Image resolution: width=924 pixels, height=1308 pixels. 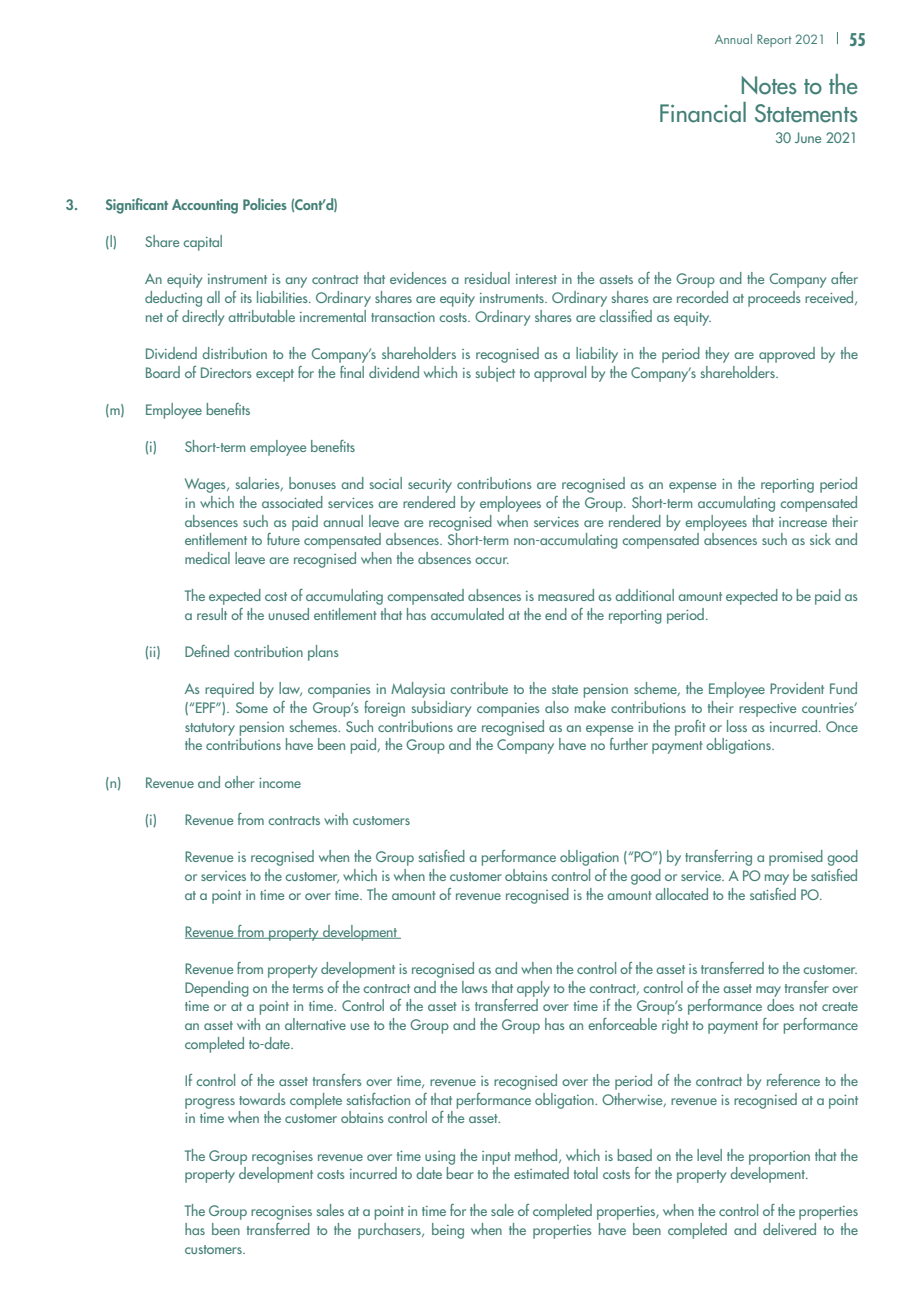 I want to click on input, so click(x=496, y=1158).
